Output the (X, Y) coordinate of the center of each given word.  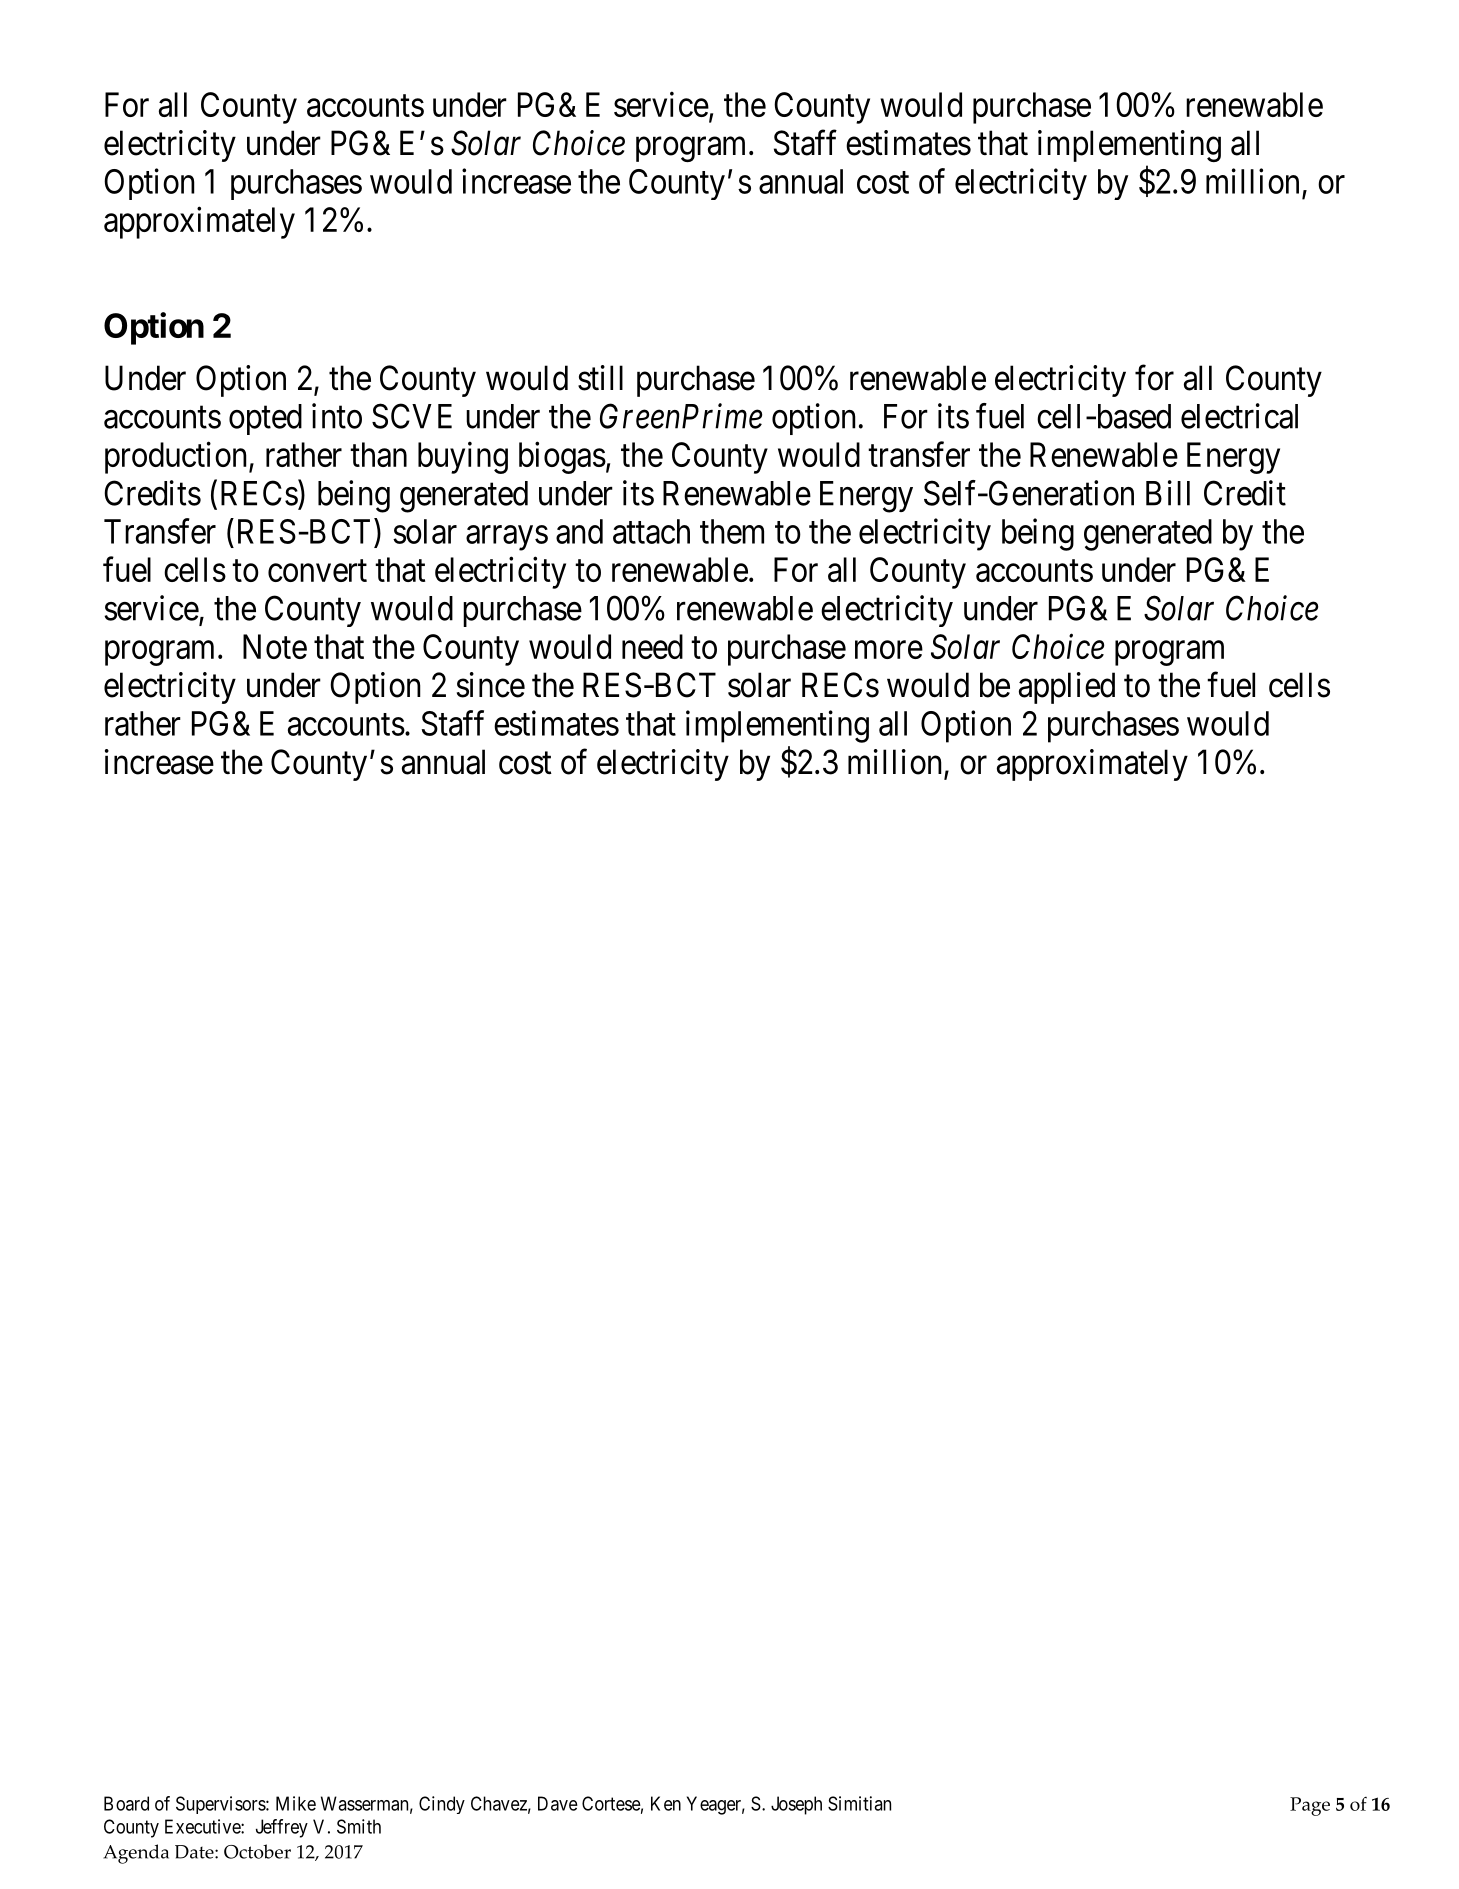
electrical (1239, 416)
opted (265, 419)
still (600, 378)
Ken (666, 1803)
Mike (296, 1803)
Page (1310, 1806)
